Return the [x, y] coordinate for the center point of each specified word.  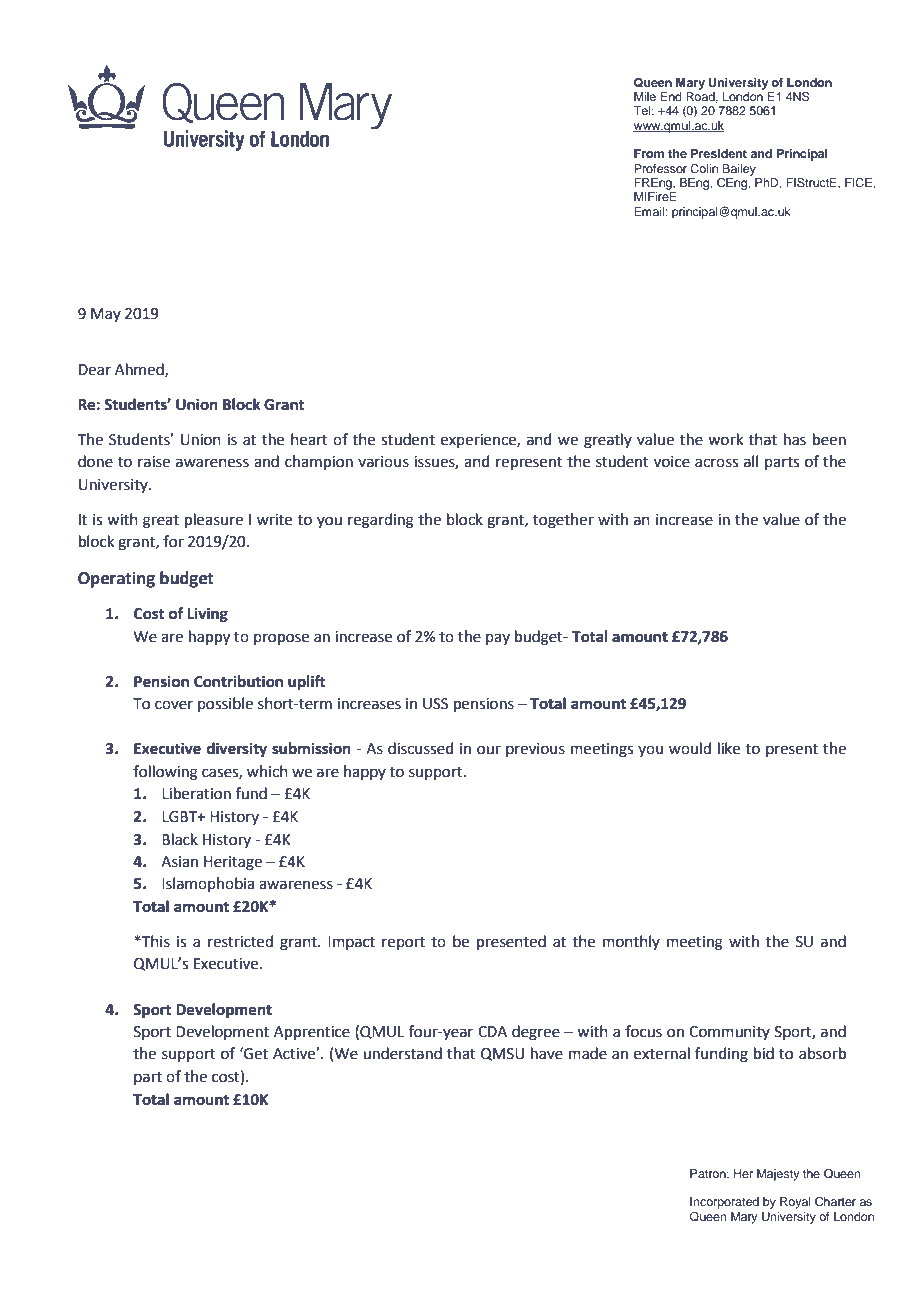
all [751, 461]
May [106, 315]
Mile [645, 96]
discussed [421, 748]
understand [402, 1053]
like [729, 748]
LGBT [181, 817]
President [719, 153]
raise [154, 462]
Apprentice [312, 1033]
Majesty [778, 1175]
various [383, 462]
